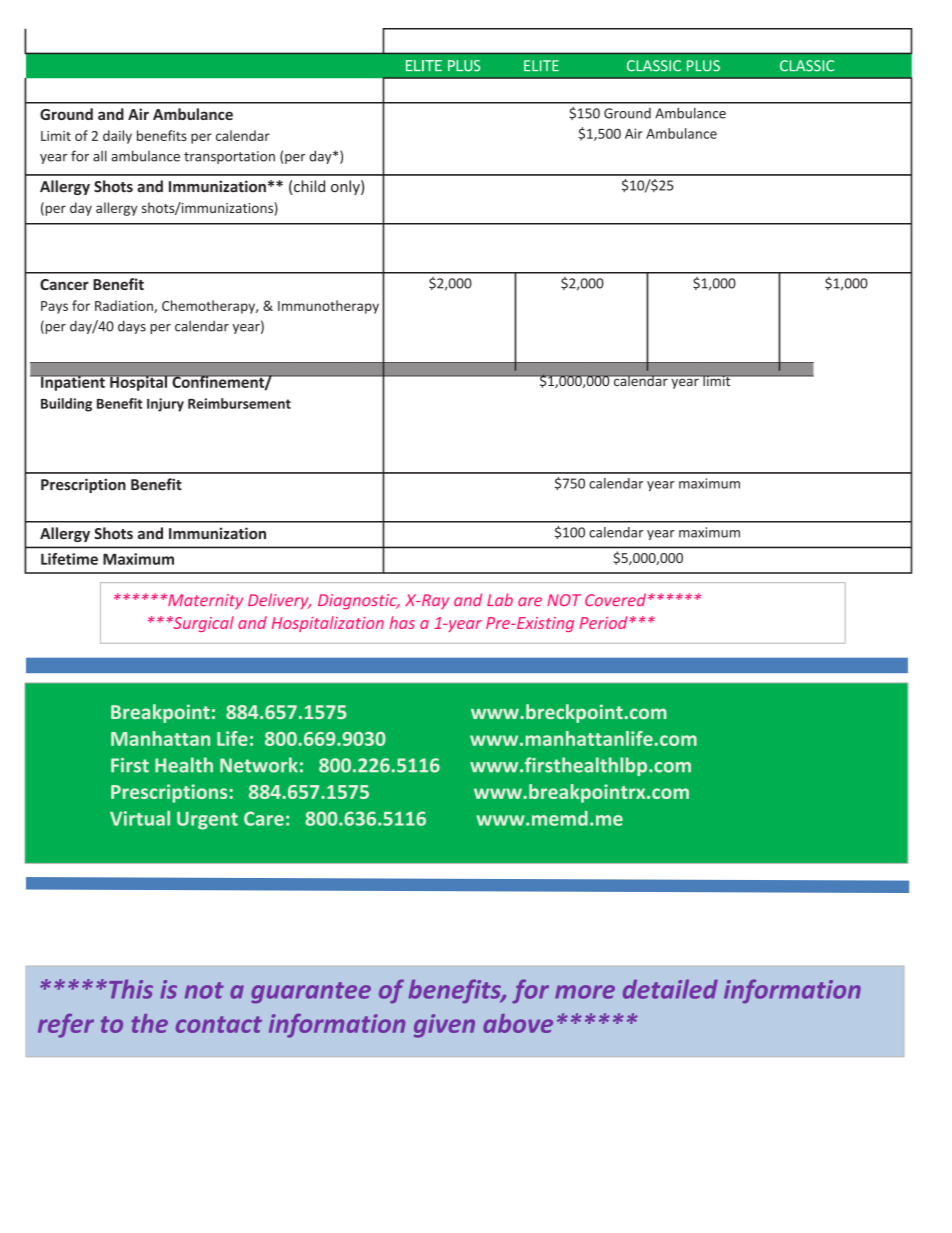  I want to click on Diagnostic, so click(358, 602).
